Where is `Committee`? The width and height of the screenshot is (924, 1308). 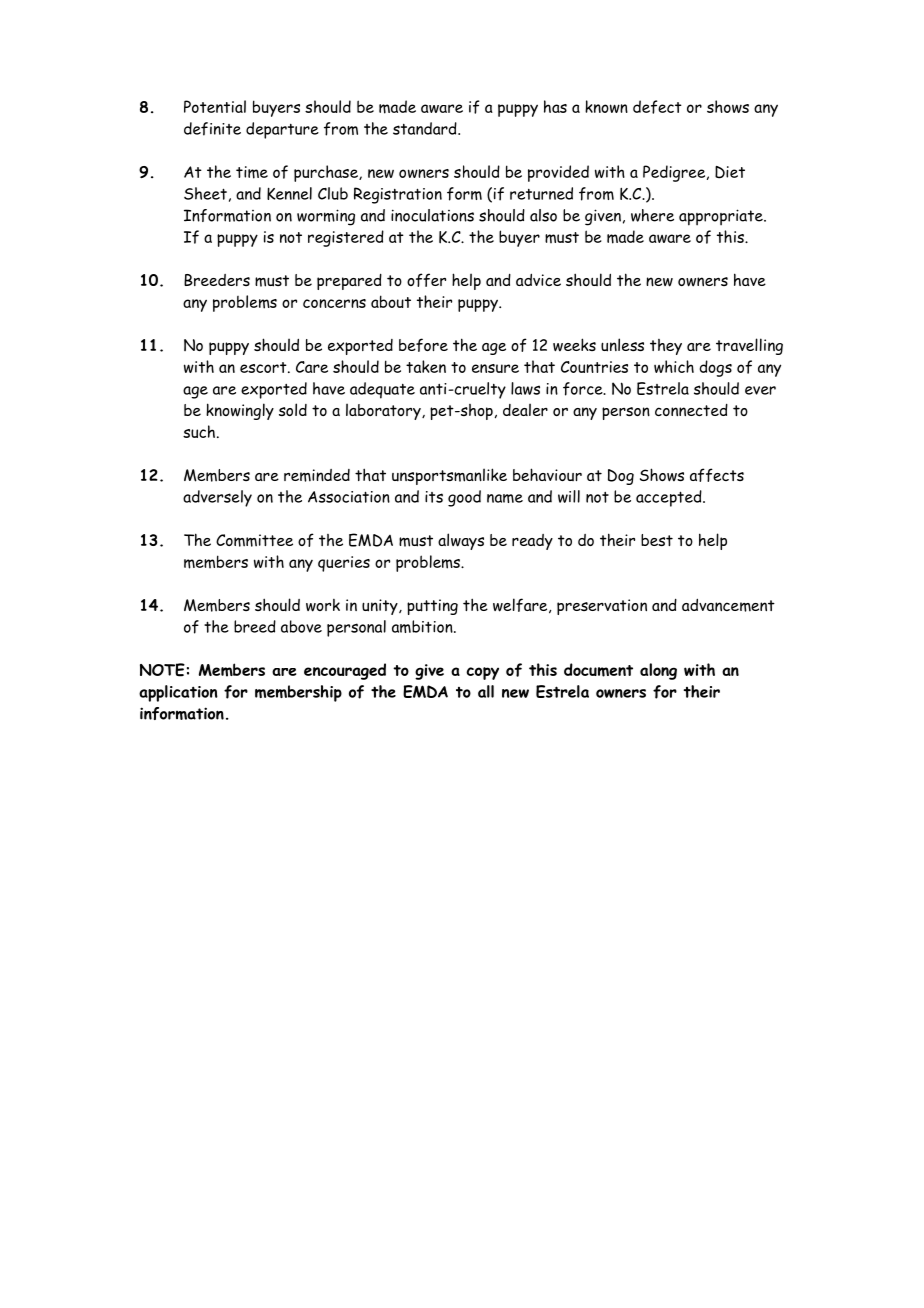
Committee is located at coordinates (254, 540).
